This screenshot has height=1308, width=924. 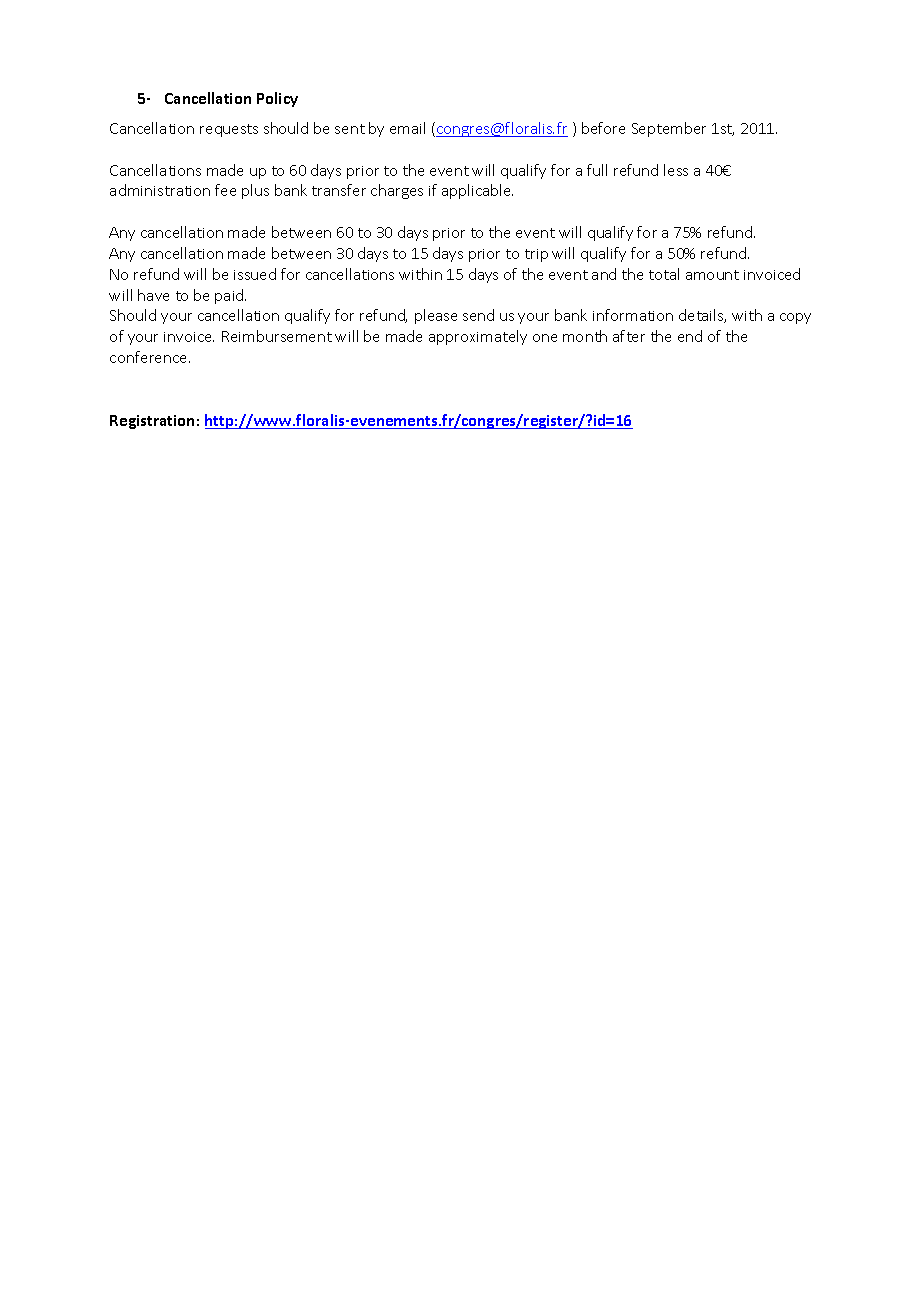 I want to click on September, so click(x=669, y=129).
